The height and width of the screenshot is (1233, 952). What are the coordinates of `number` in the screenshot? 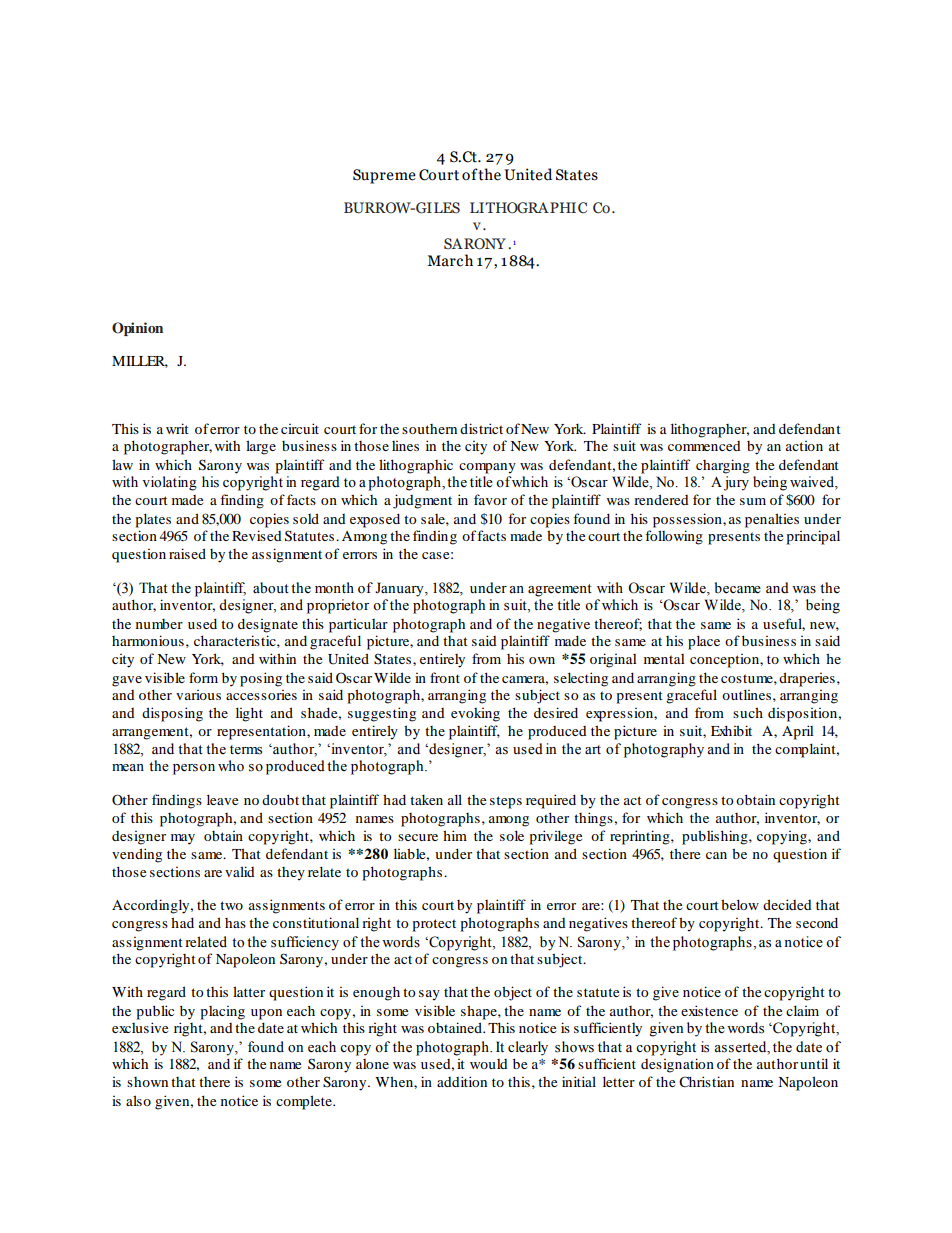 It's located at (159, 624).
